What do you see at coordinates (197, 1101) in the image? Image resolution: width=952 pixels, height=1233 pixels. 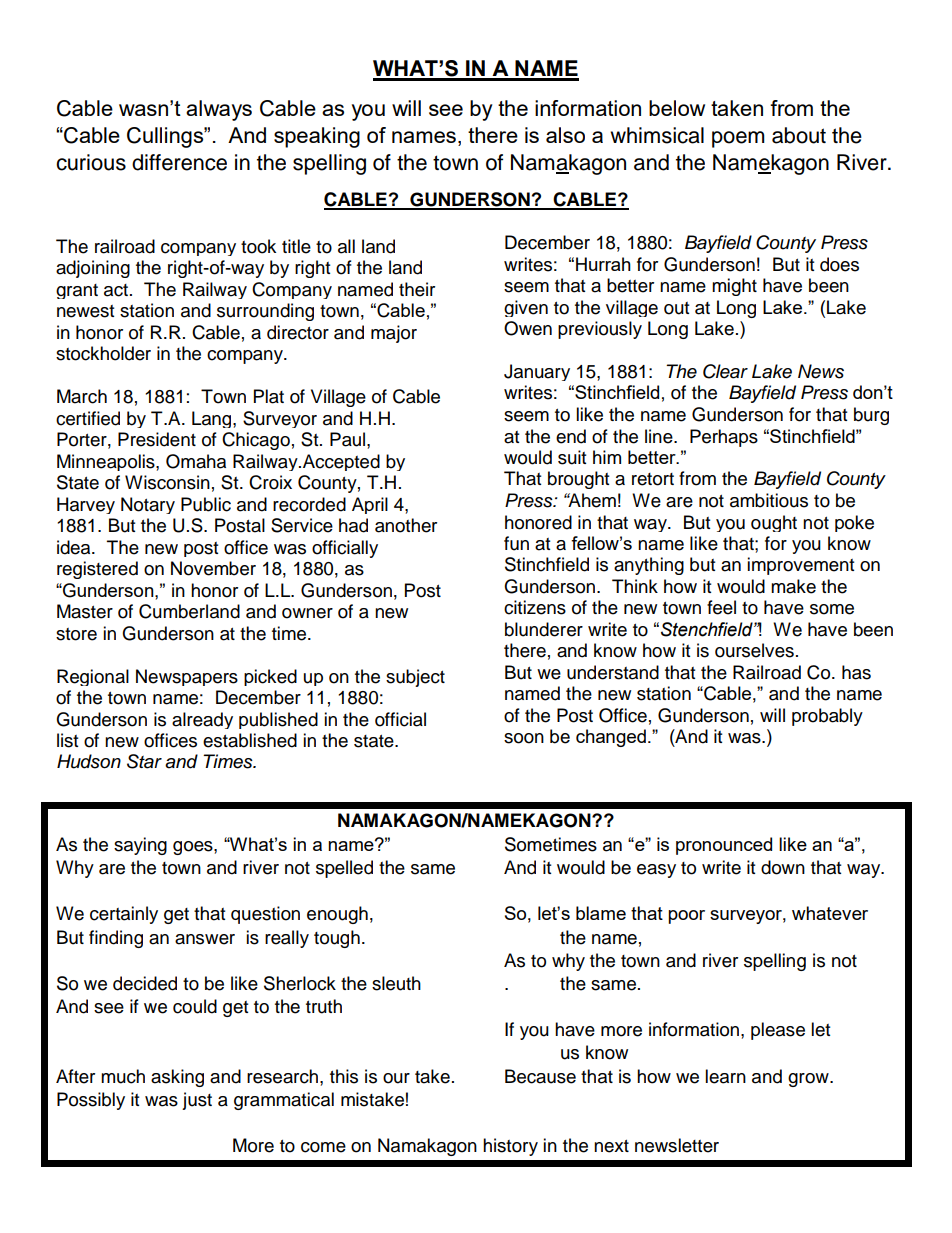 I see `just` at bounding box center [197, 1101].
